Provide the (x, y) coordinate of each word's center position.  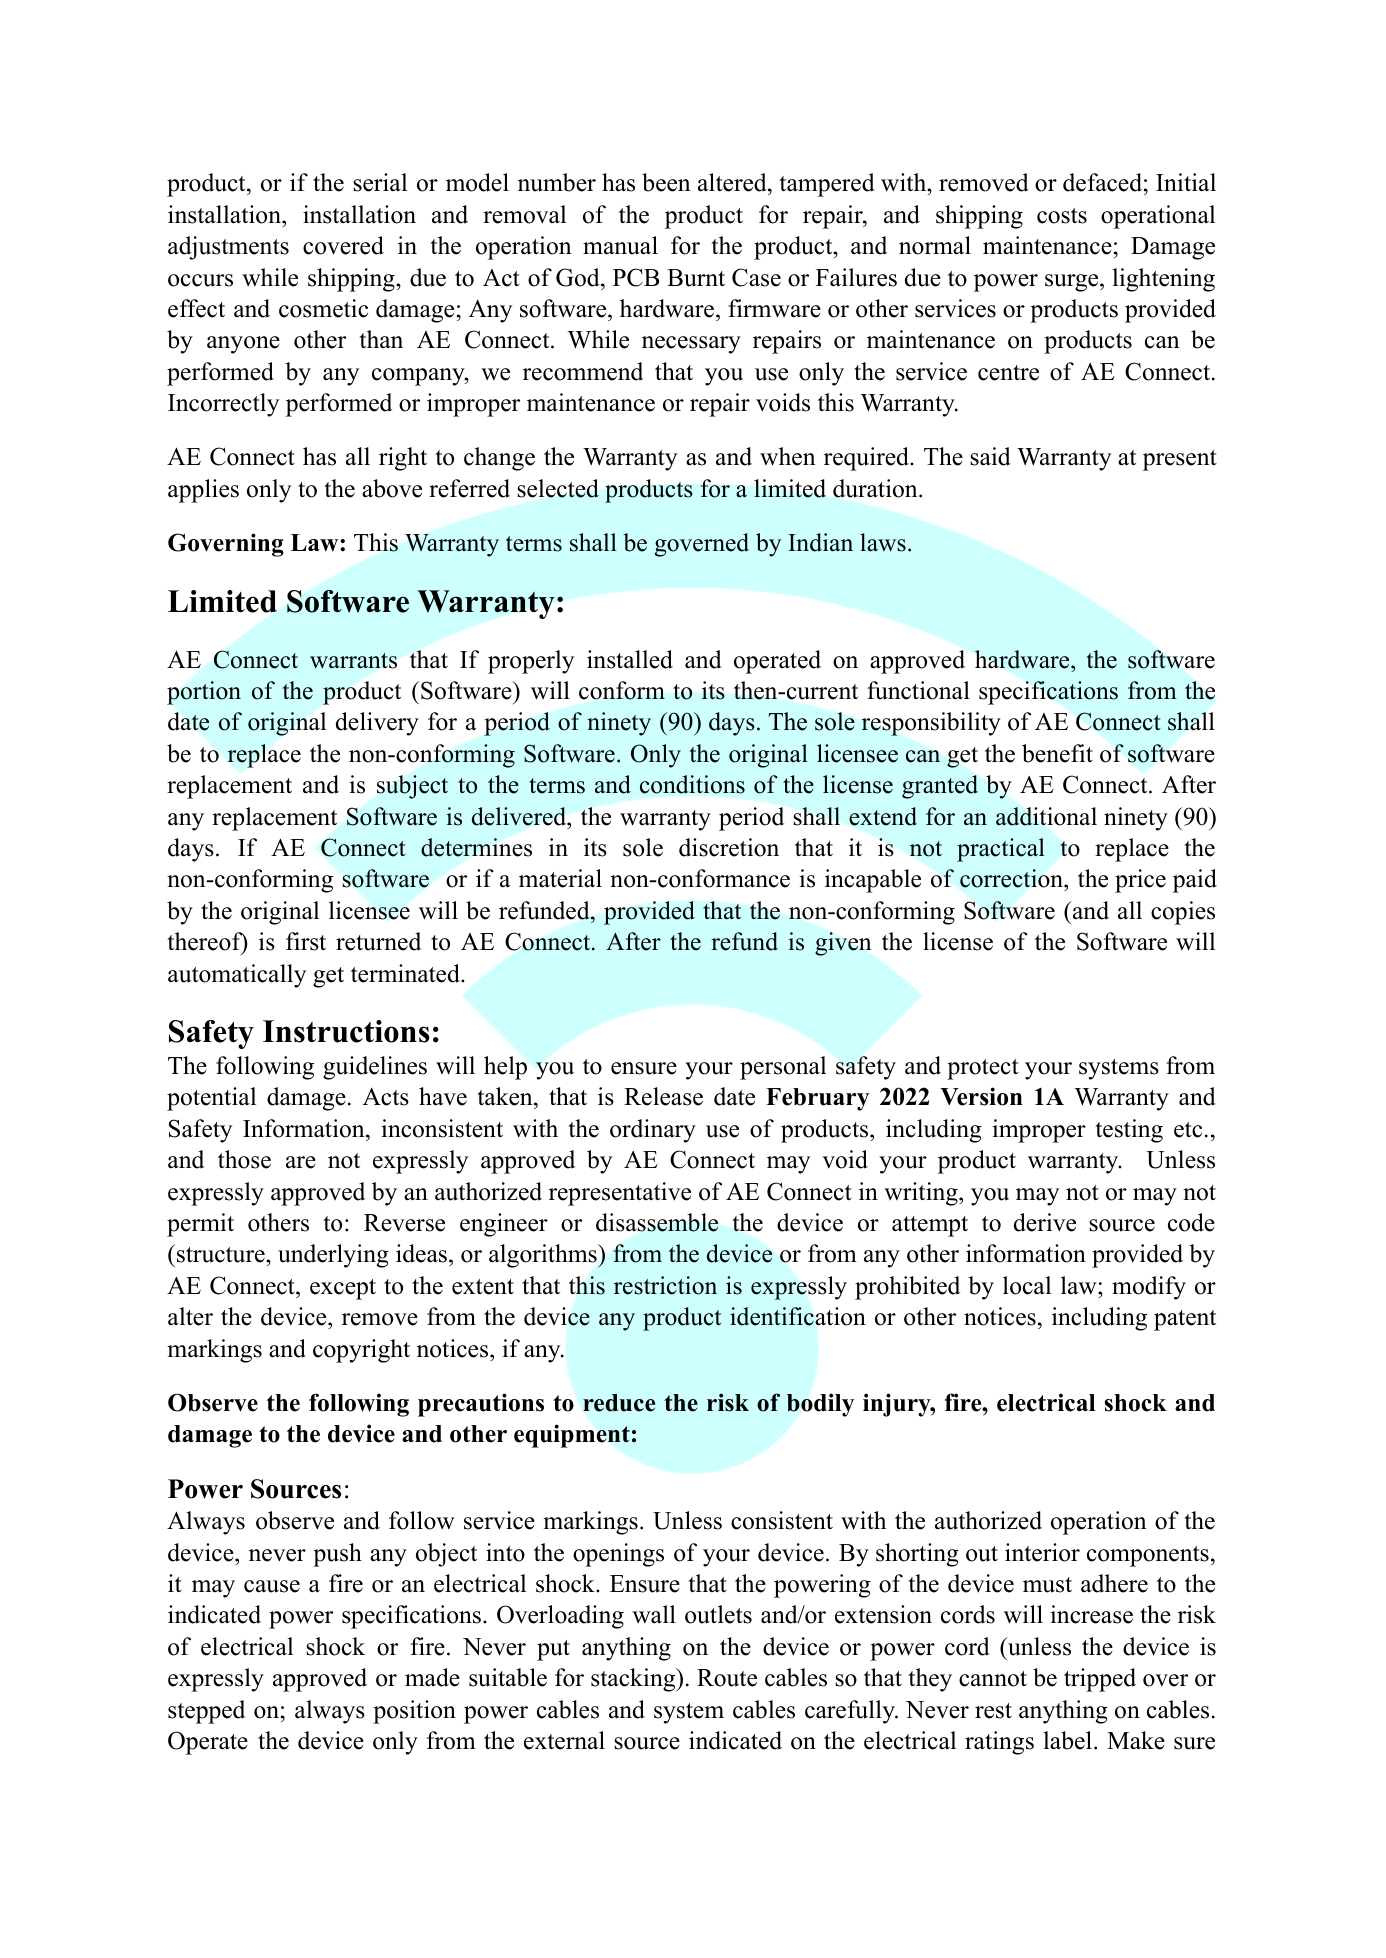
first (306, 941)
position (414, 1712)
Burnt (696, 278)
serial (380, 182)
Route (727, 1678)
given (843, 944)
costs (1062, 216)
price (1140, 881)
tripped (1100, 1680)
